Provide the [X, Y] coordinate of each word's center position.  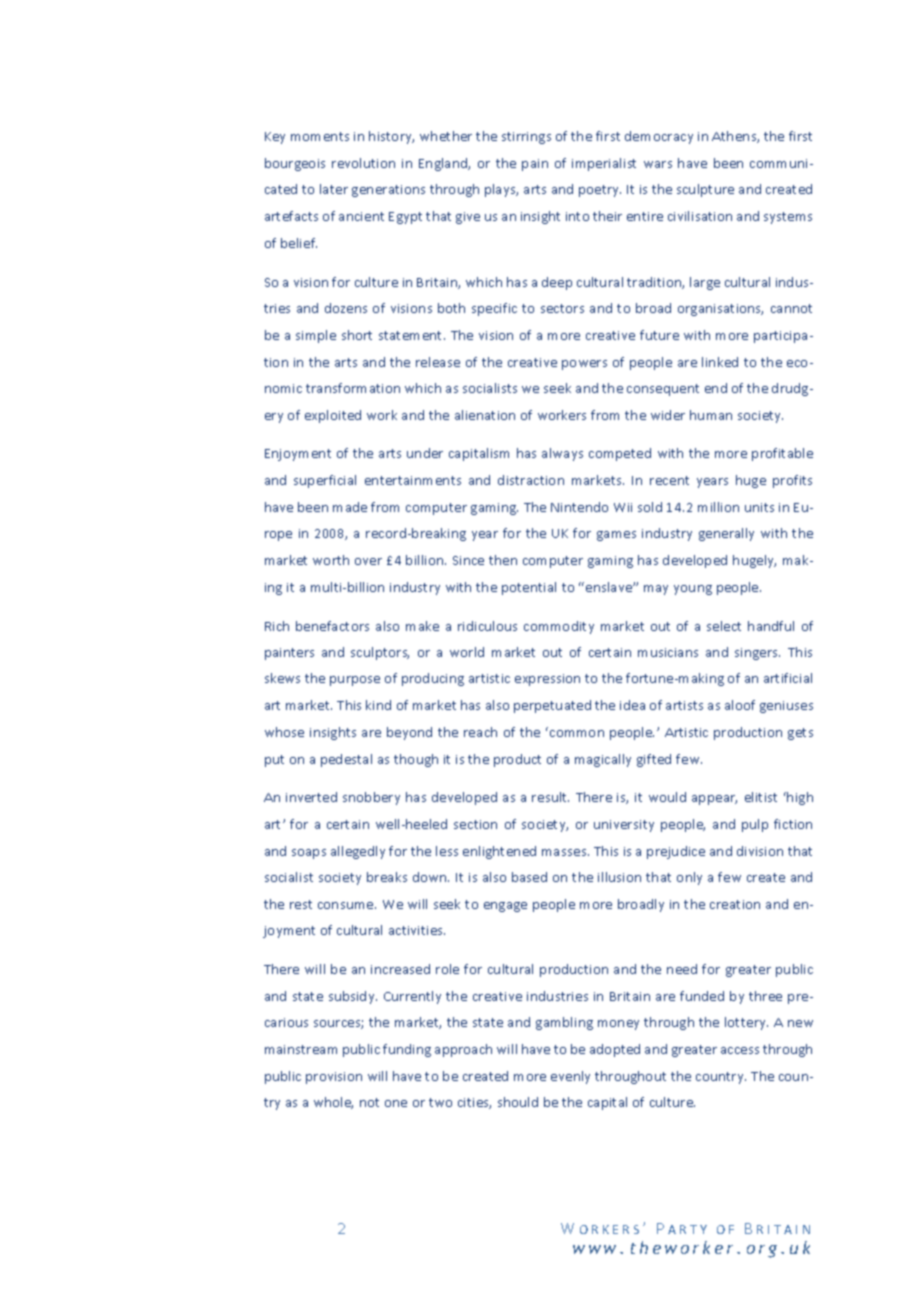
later [334, 189]
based [529, 877]
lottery [746, 1023]
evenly [570, 1077]
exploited [333, 416]
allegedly [358, 852]
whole [333, 1103]
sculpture [705, 190]
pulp [755, 825]
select [724, 626]
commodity [559, 627]
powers [584, 365]
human [711, 415]
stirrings [526, 138]
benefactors [332, 626]
